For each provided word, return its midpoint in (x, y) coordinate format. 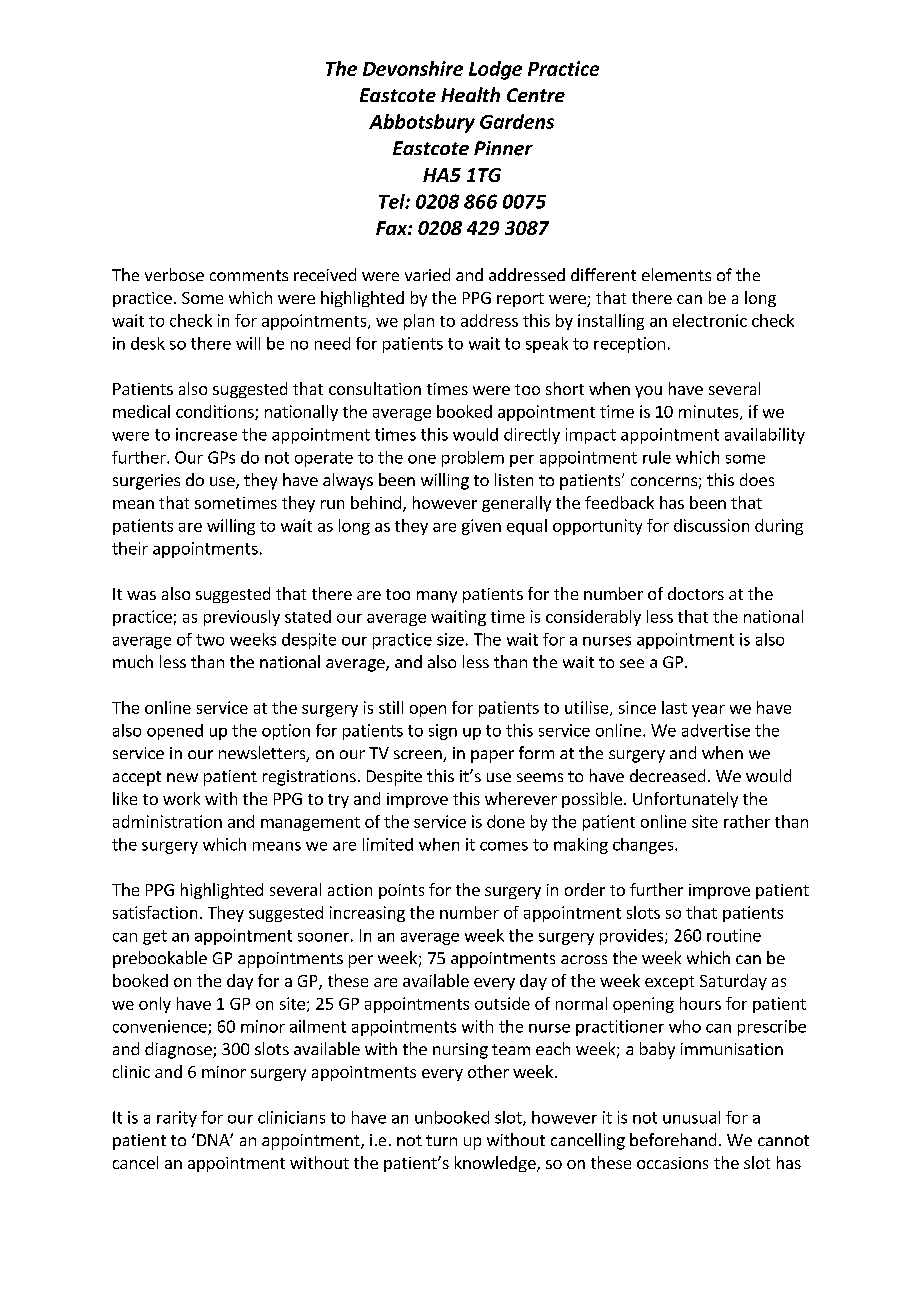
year (708, 711)
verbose (174, 274)
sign (443, 732)
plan (419, 322)
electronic (710, 320)
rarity (177, 1119)
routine (734, 935)
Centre (536, 95)
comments (249, 275)
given (481, 527)
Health (470, 94)
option (286, 732)
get (155, 937)
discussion (711, 525)
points (401, 891)
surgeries (146, 482)
